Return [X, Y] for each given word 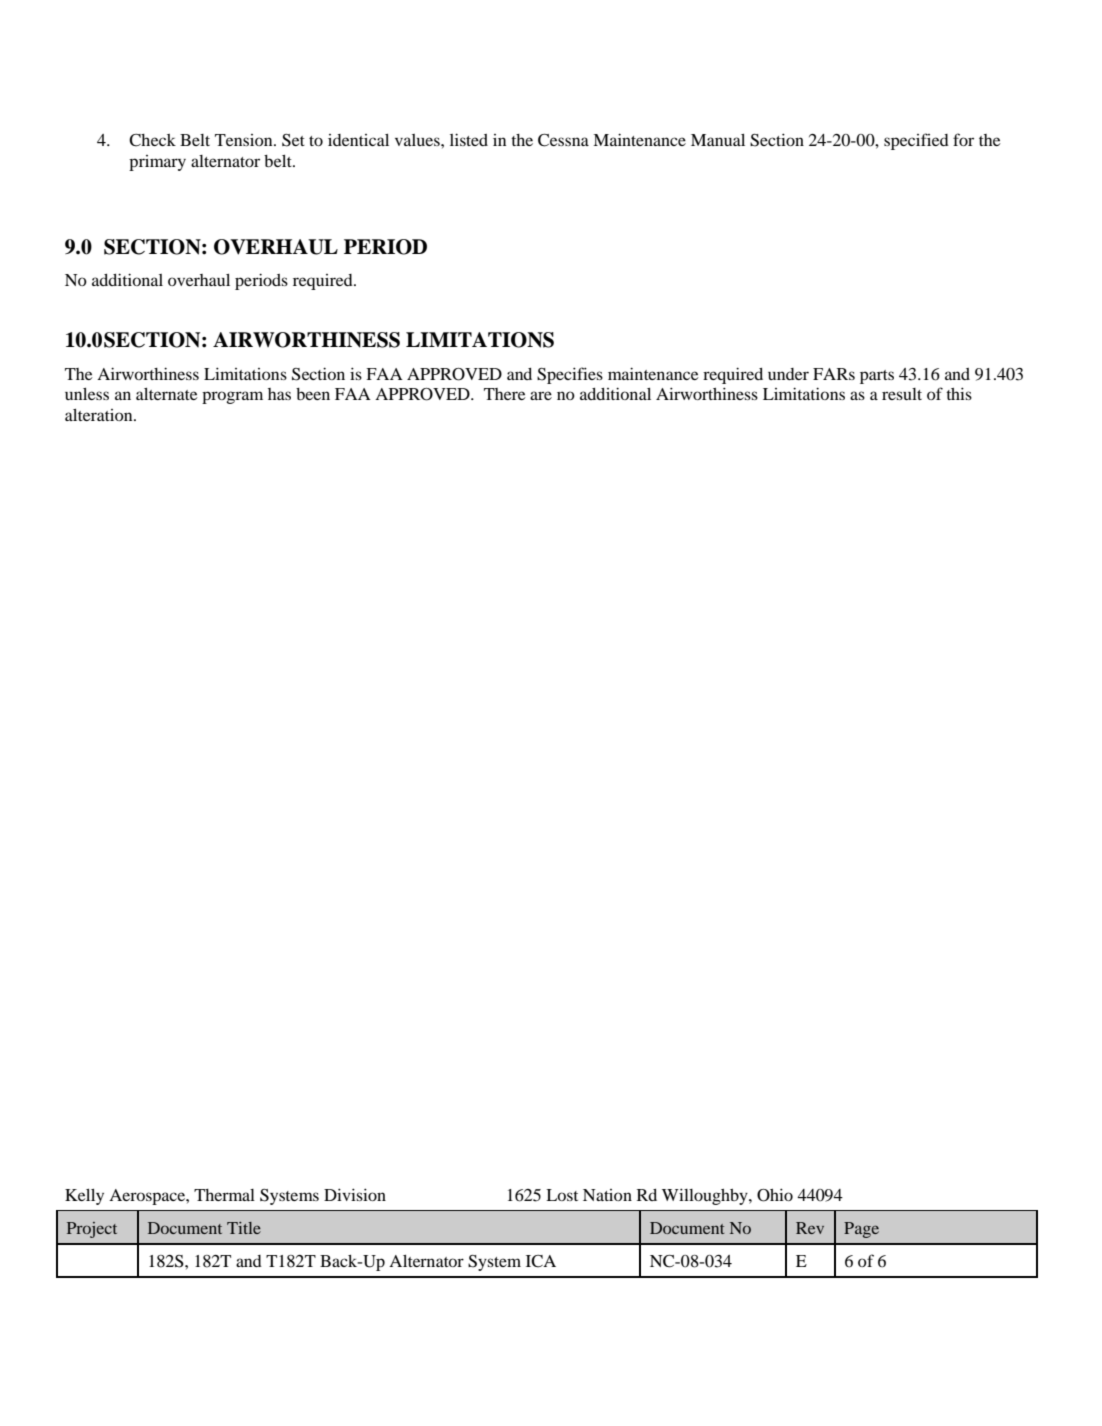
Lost [562, 1195]
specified [916, 141]
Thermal [224, 1195]
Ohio [775, 1195]
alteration [100, 415]
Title [244, 1228]
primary [157, 163]
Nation [607, 1195]
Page [861, 1230]
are [541, 395]
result [902, 394]
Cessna [563, 140]
